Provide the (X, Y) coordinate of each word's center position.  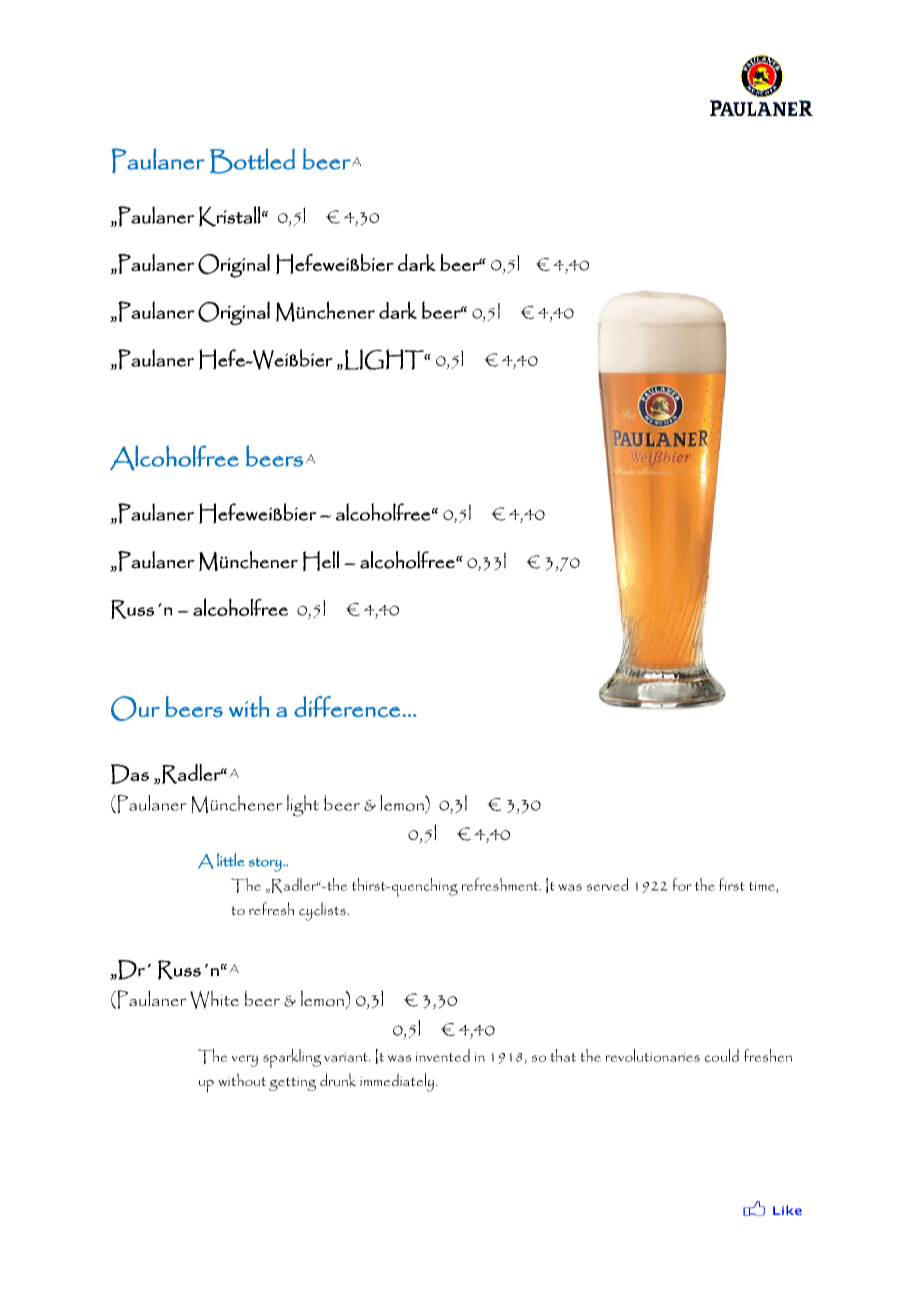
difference (347, 707)
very (245, 1061)
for (682, 884)
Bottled (252, 161)
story (266, 864)
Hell (321, 561)
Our (135, 708)
